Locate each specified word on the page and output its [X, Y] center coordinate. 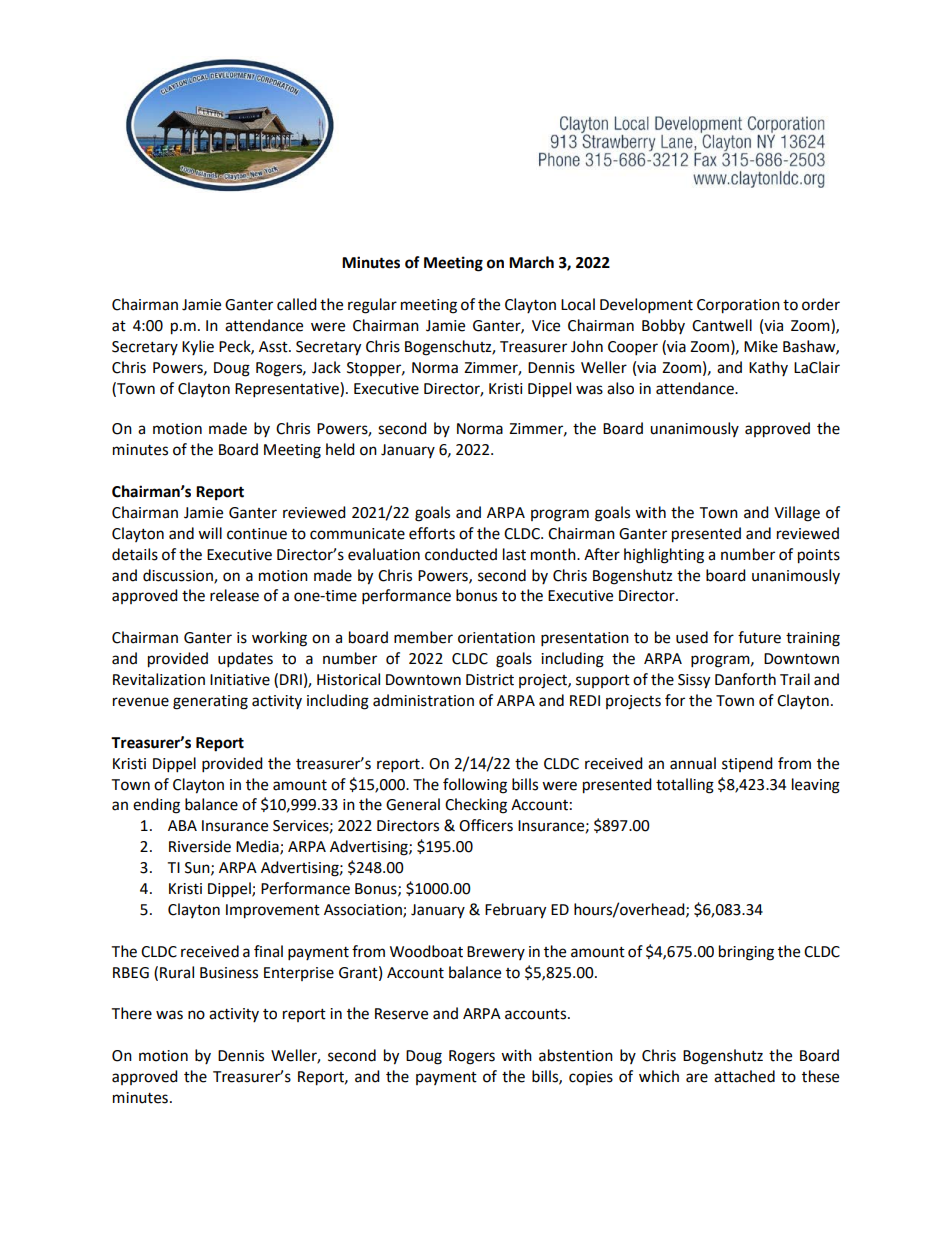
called [297, 304]
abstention [576, 1055]
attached [744, 1076]
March [531, 262]
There [131, 1013]
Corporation [738, 306]
